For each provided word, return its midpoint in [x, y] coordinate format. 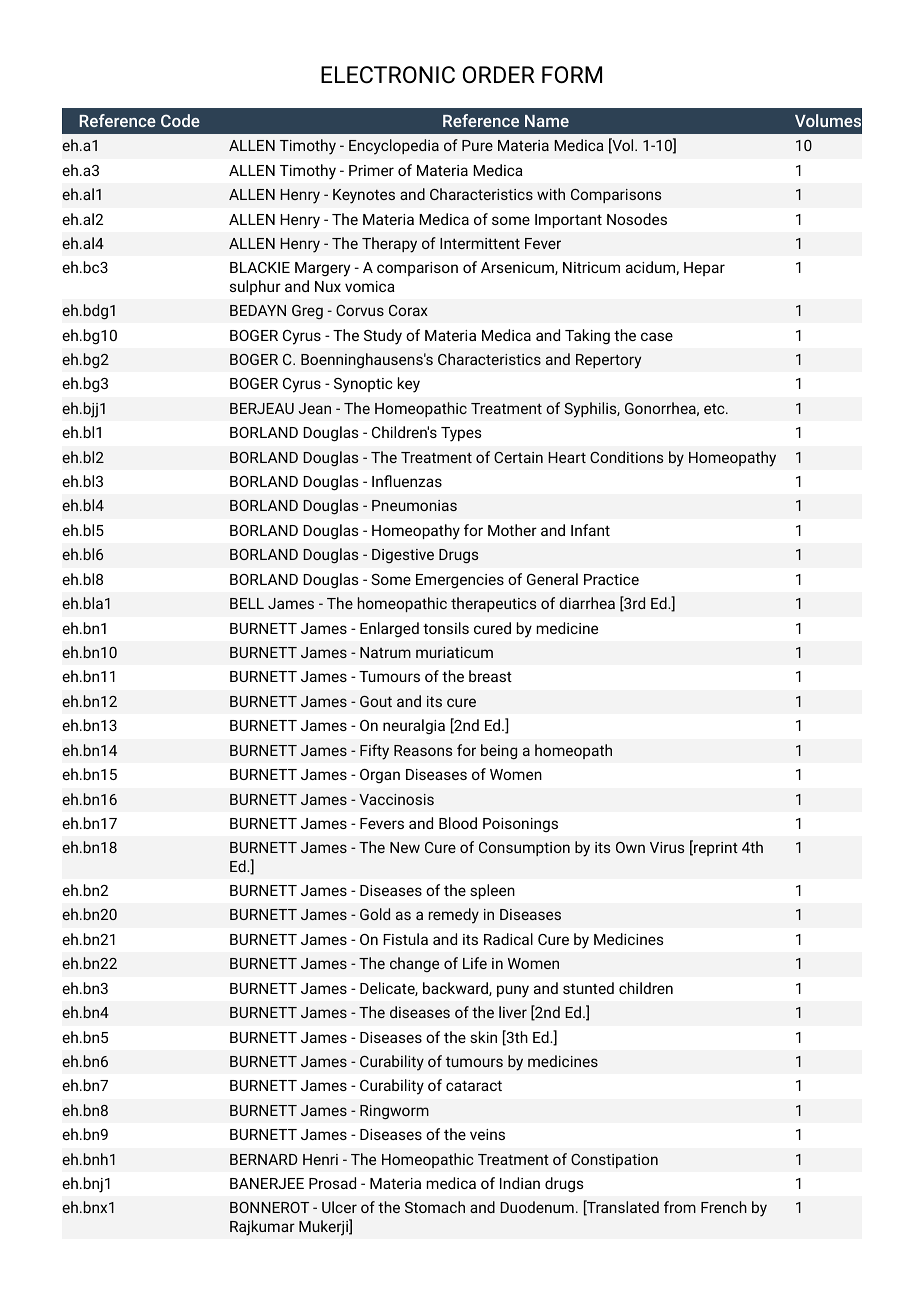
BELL [247, 603]
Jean [314, 408]
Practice [611, 579]
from [680, 1207]
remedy [454, 916]
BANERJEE [267, 1183]
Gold [375, 914]
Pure [477, 145]
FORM [572, 74]
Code [180, 120]
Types [461, 434]
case [657, 336]
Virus [667, 847]
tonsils [446, 628]
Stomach [435, 1207]
